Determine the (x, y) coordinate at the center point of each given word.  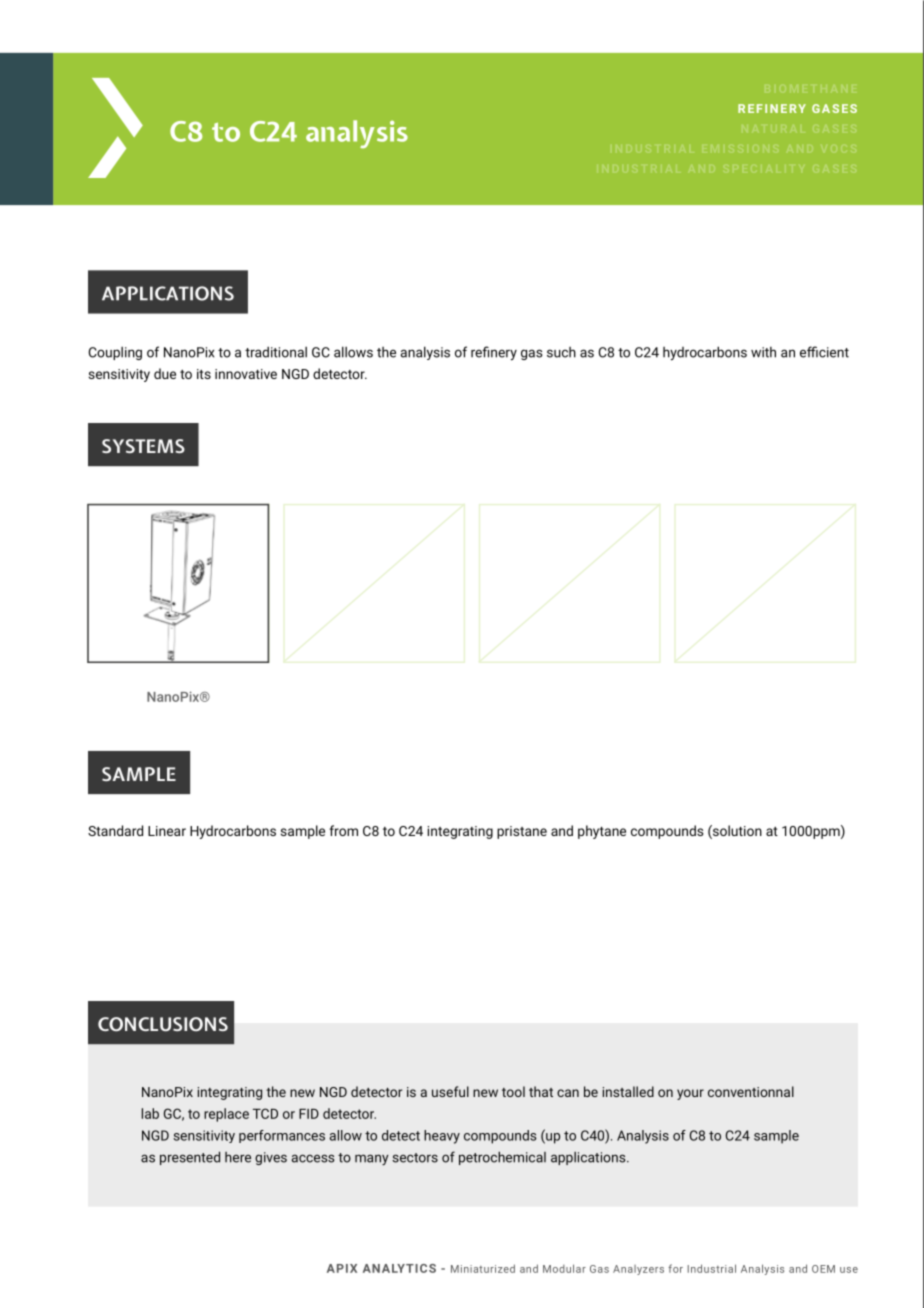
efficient (824, 352)
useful (450, 1091)
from (343, 830)
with (763, 352)
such (561, 352)
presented (190, 1158)
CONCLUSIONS (163, 1024)
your (690, 1094)
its (204, 374)
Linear (167, 831)
